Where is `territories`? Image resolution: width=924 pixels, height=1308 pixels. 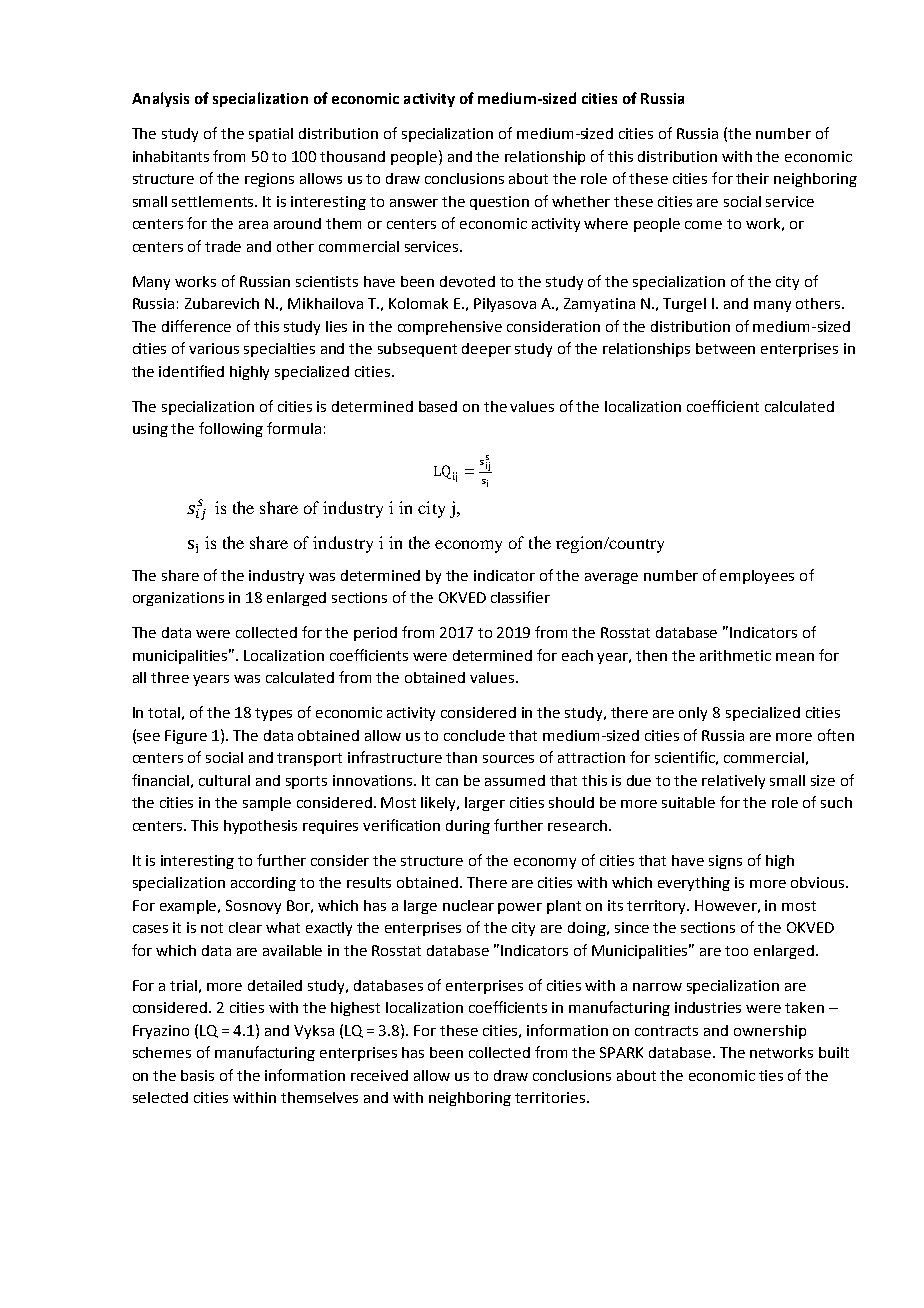
territories is located at coordinates (550, 1097).
